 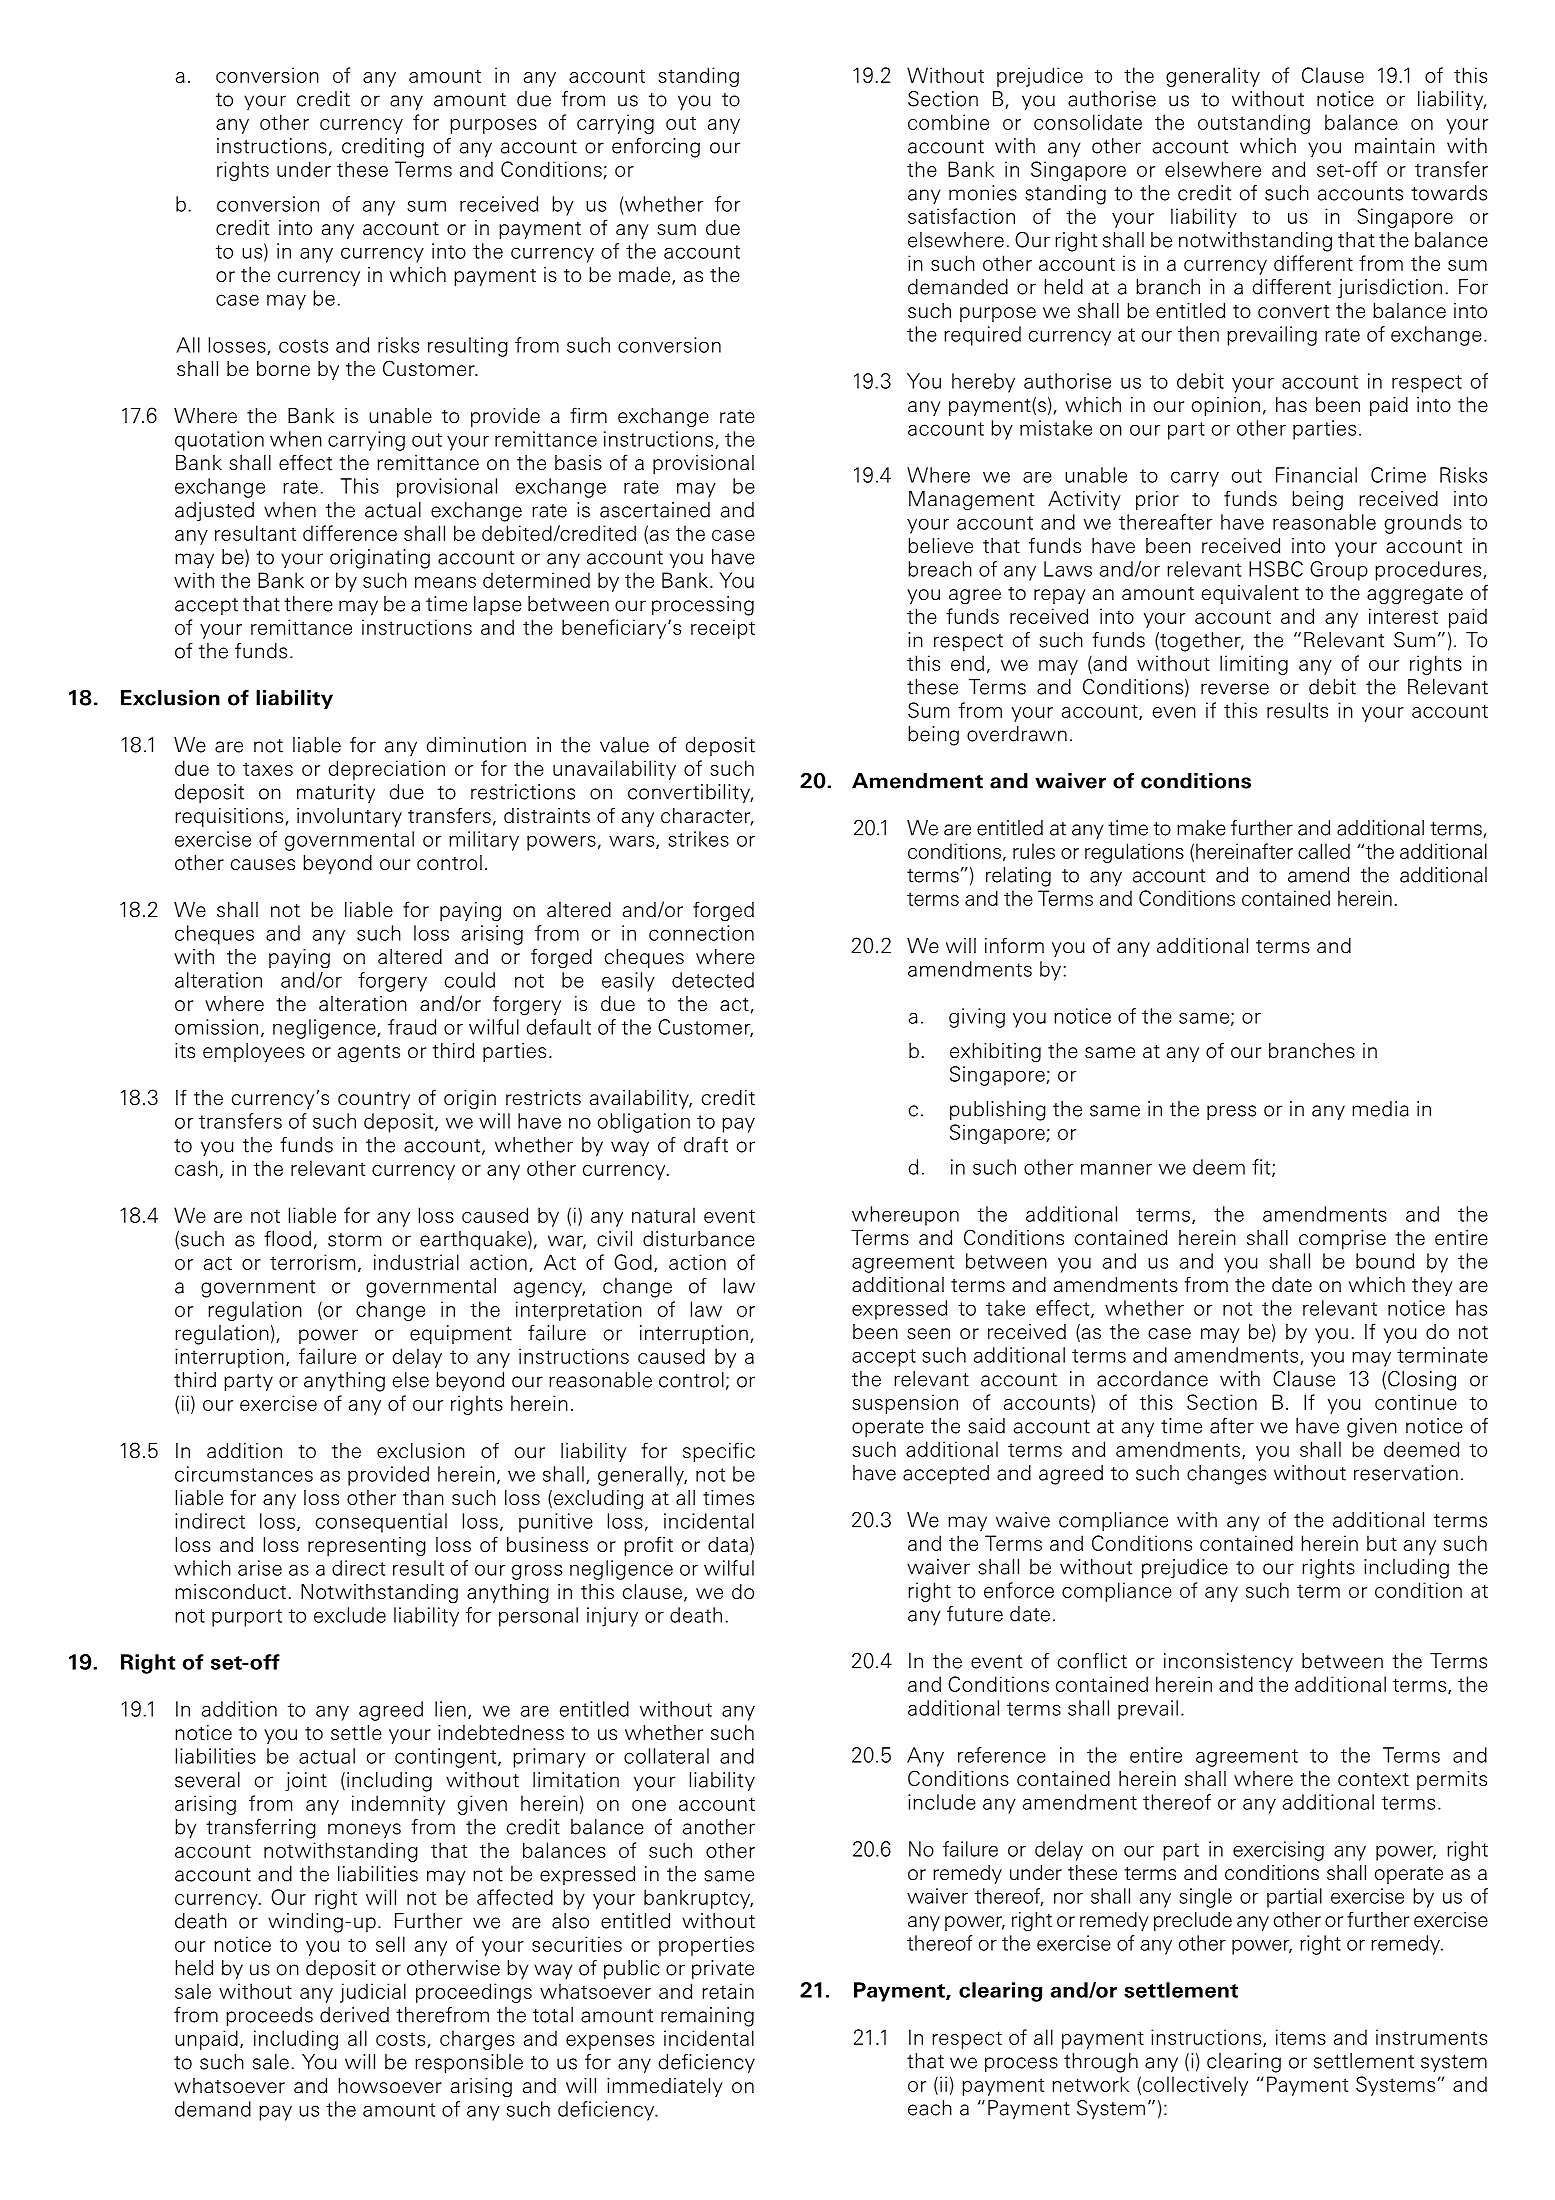 What do you see at coordinates (354, 2015) in the document?
I see `derived` at bounding box center [354, 2015].
